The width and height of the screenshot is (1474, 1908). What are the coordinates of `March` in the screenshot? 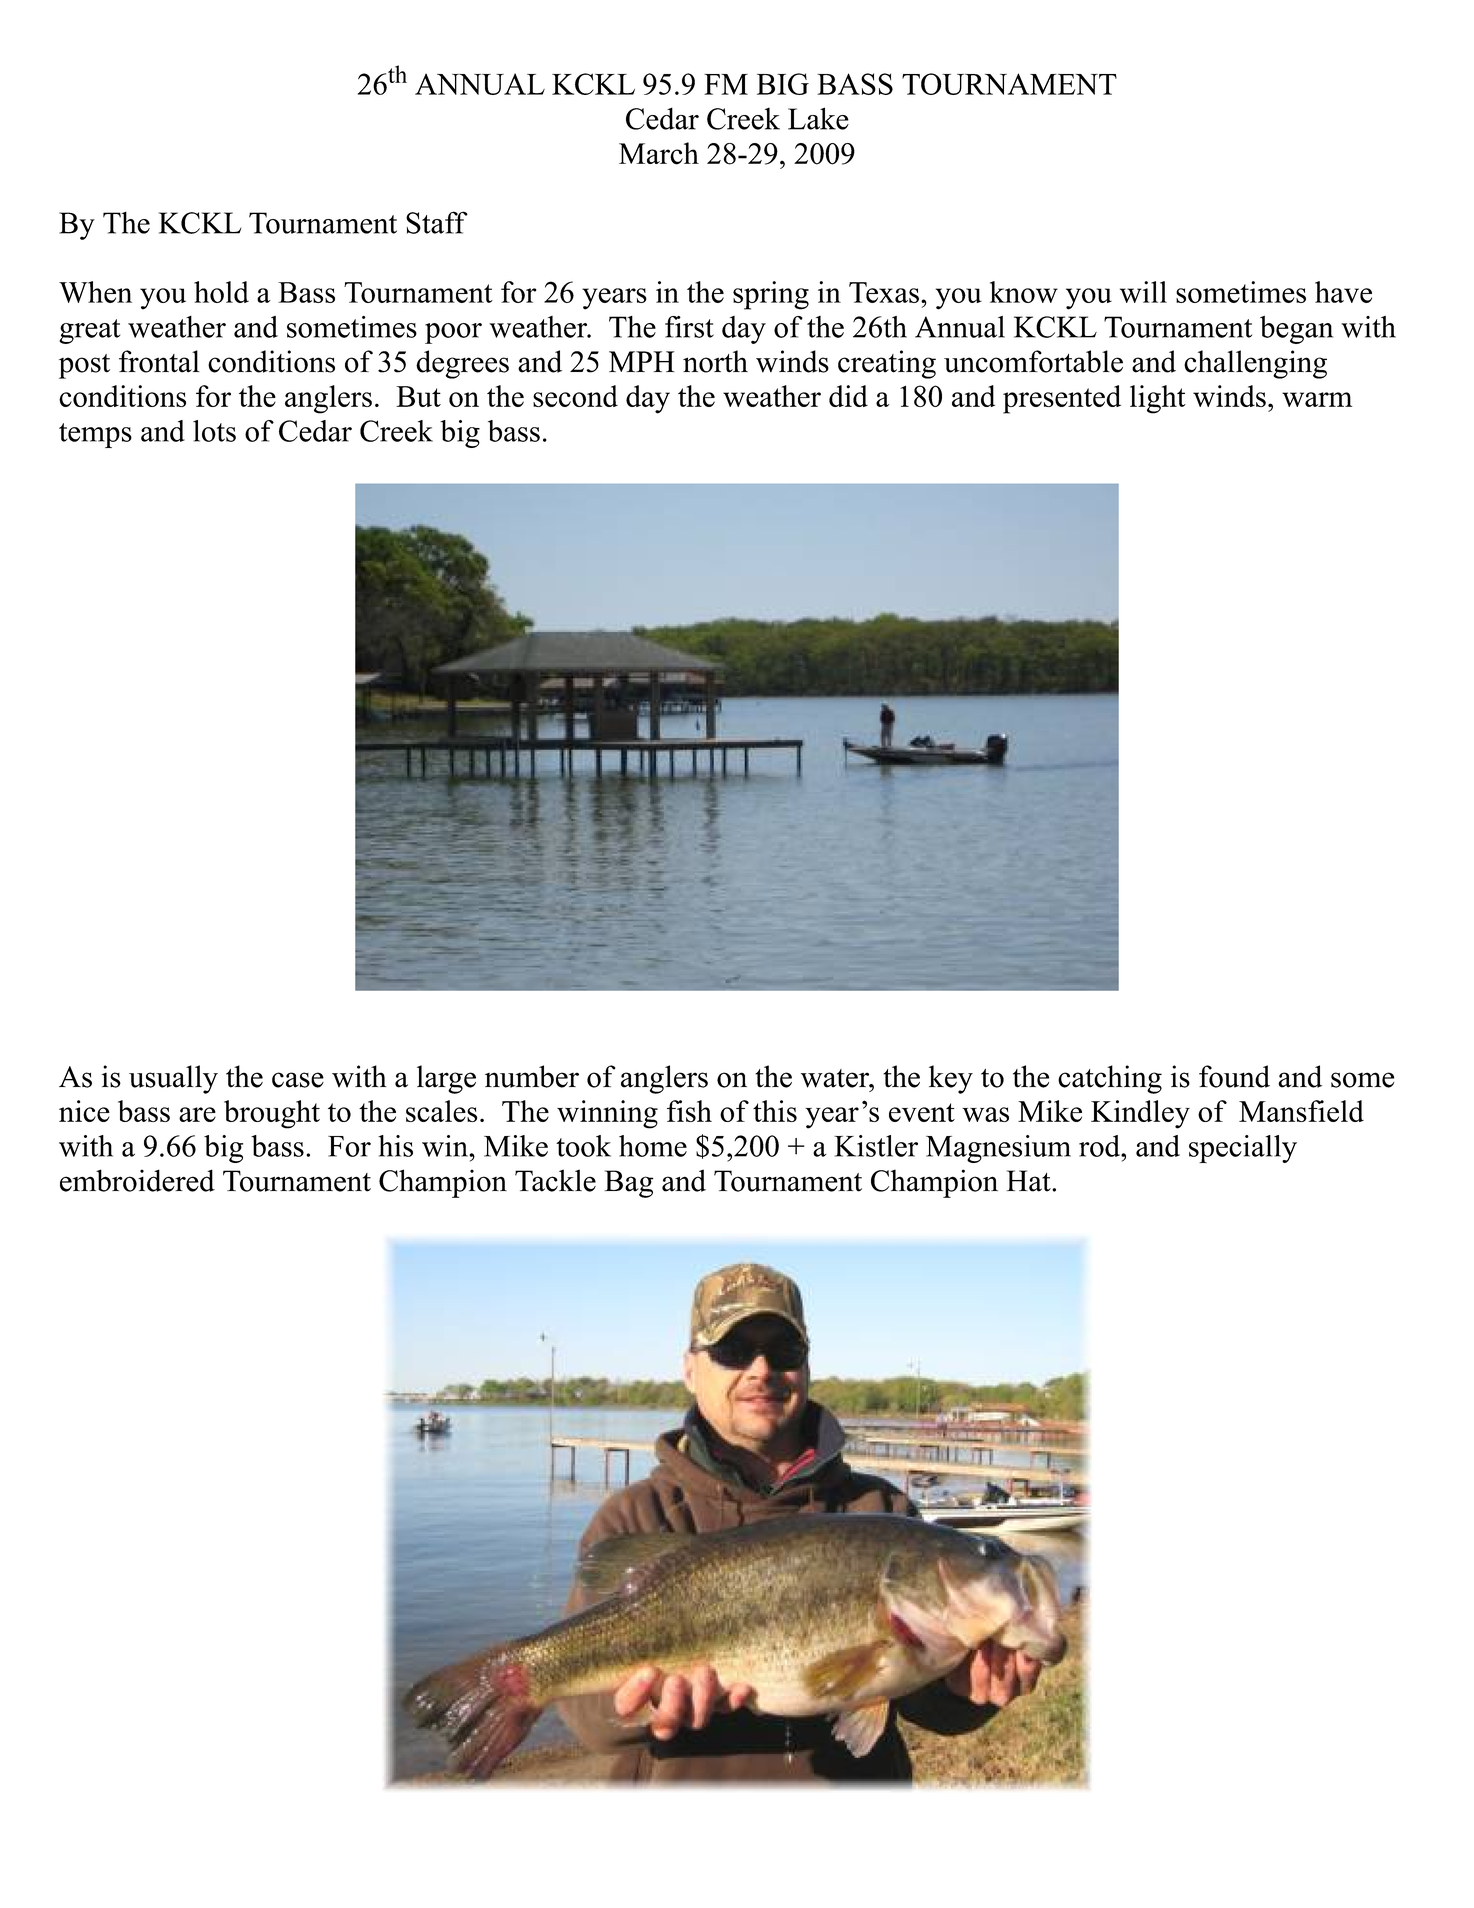 It's located at (659, 153).
